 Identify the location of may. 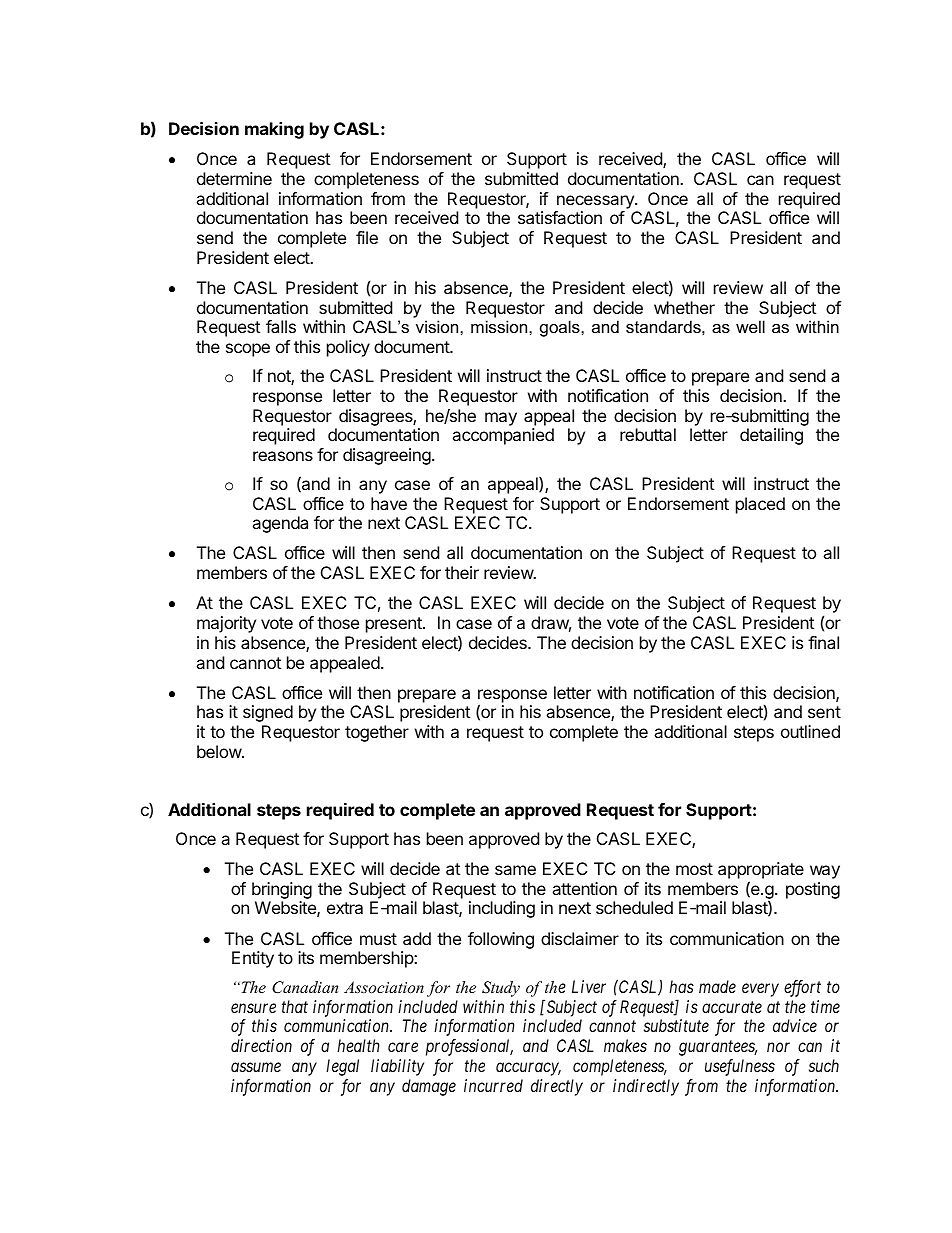
(501, 419).
